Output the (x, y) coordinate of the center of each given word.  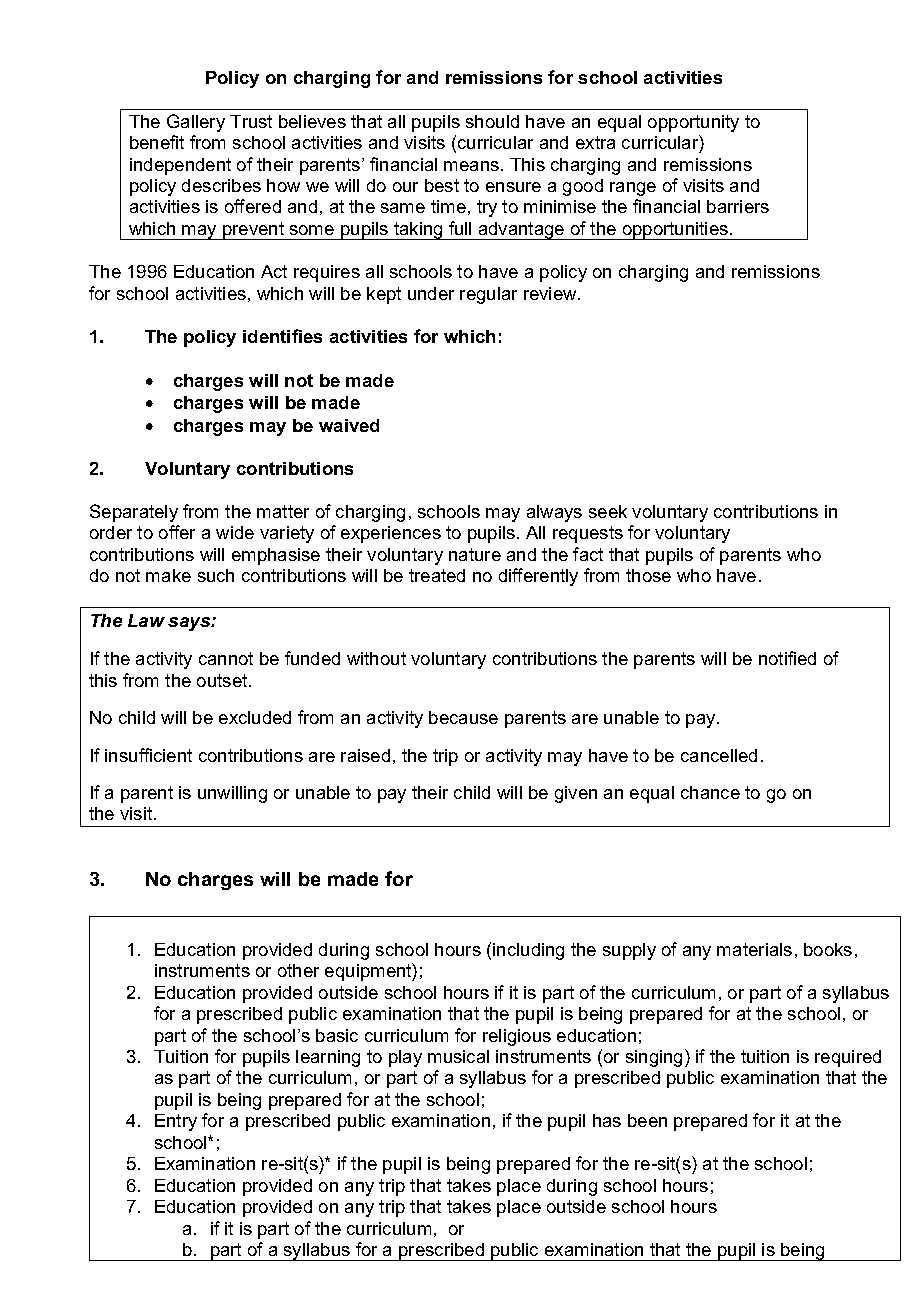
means (471, 166)
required (848, 1058)
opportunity (693, 123)
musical (458, 1056)
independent (180, 166)
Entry (176, 1122)
